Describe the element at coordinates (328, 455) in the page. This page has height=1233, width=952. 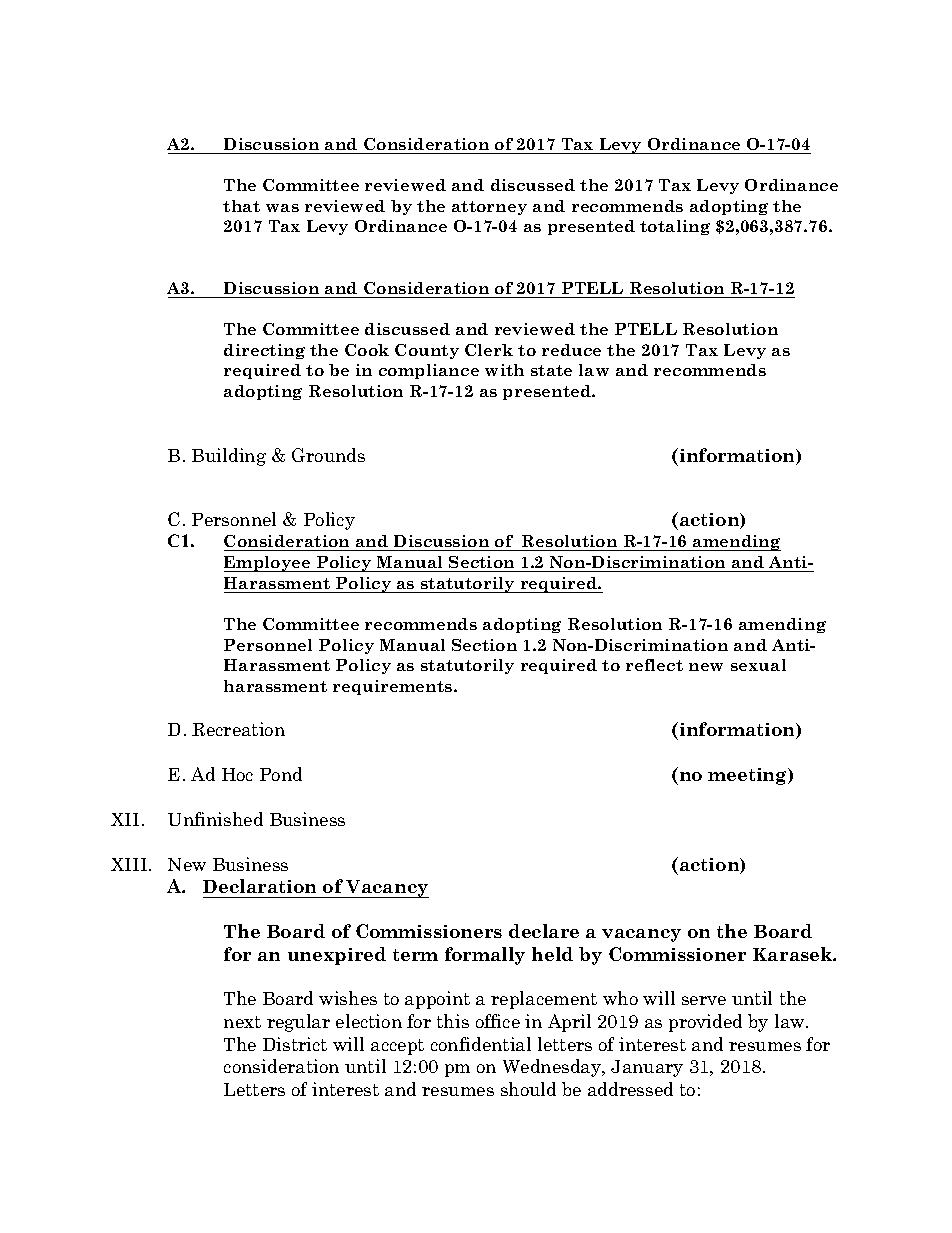
I see `Grounds` at that location.
